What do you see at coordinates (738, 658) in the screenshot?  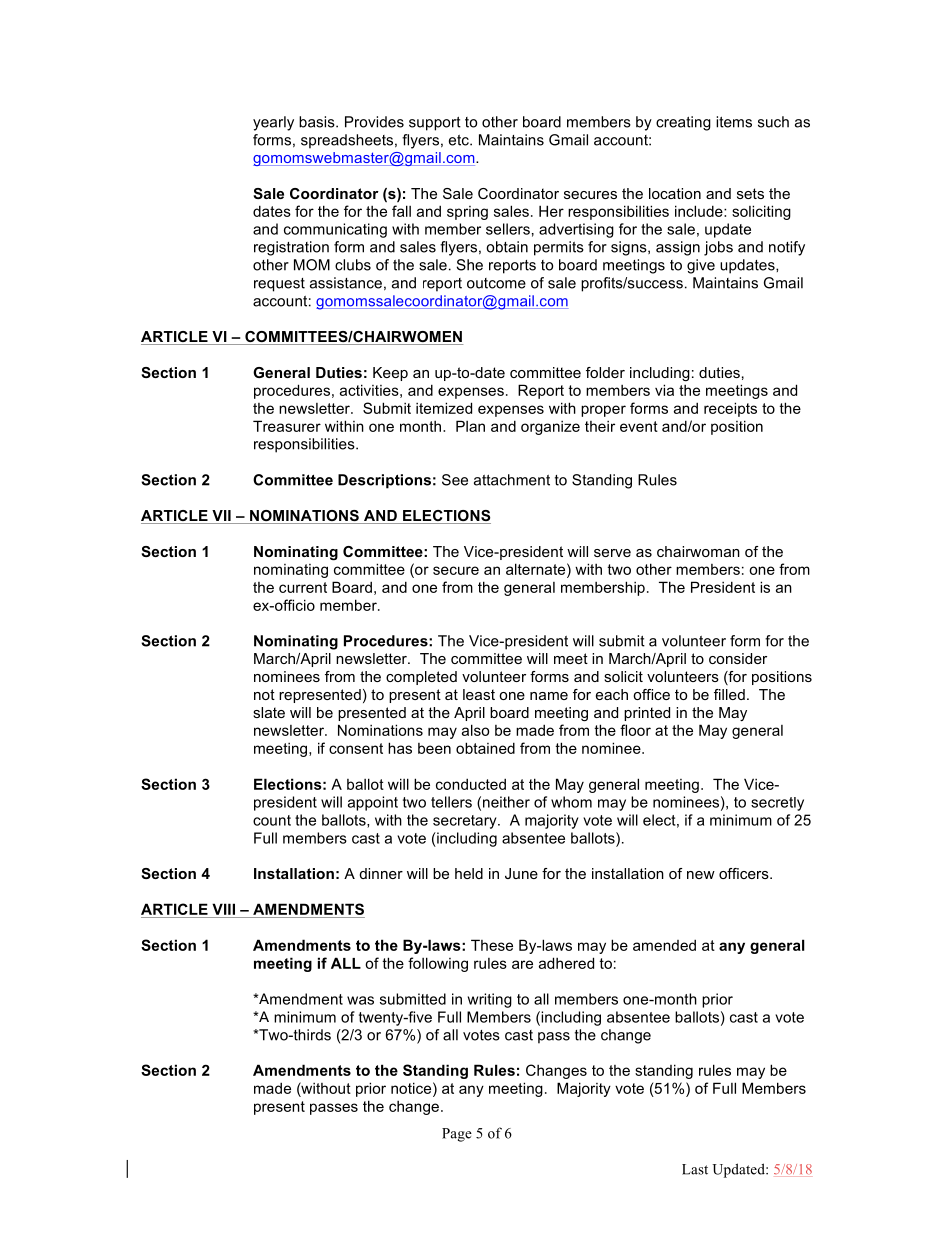 I see `consider` at bounding box center [738, 658].
